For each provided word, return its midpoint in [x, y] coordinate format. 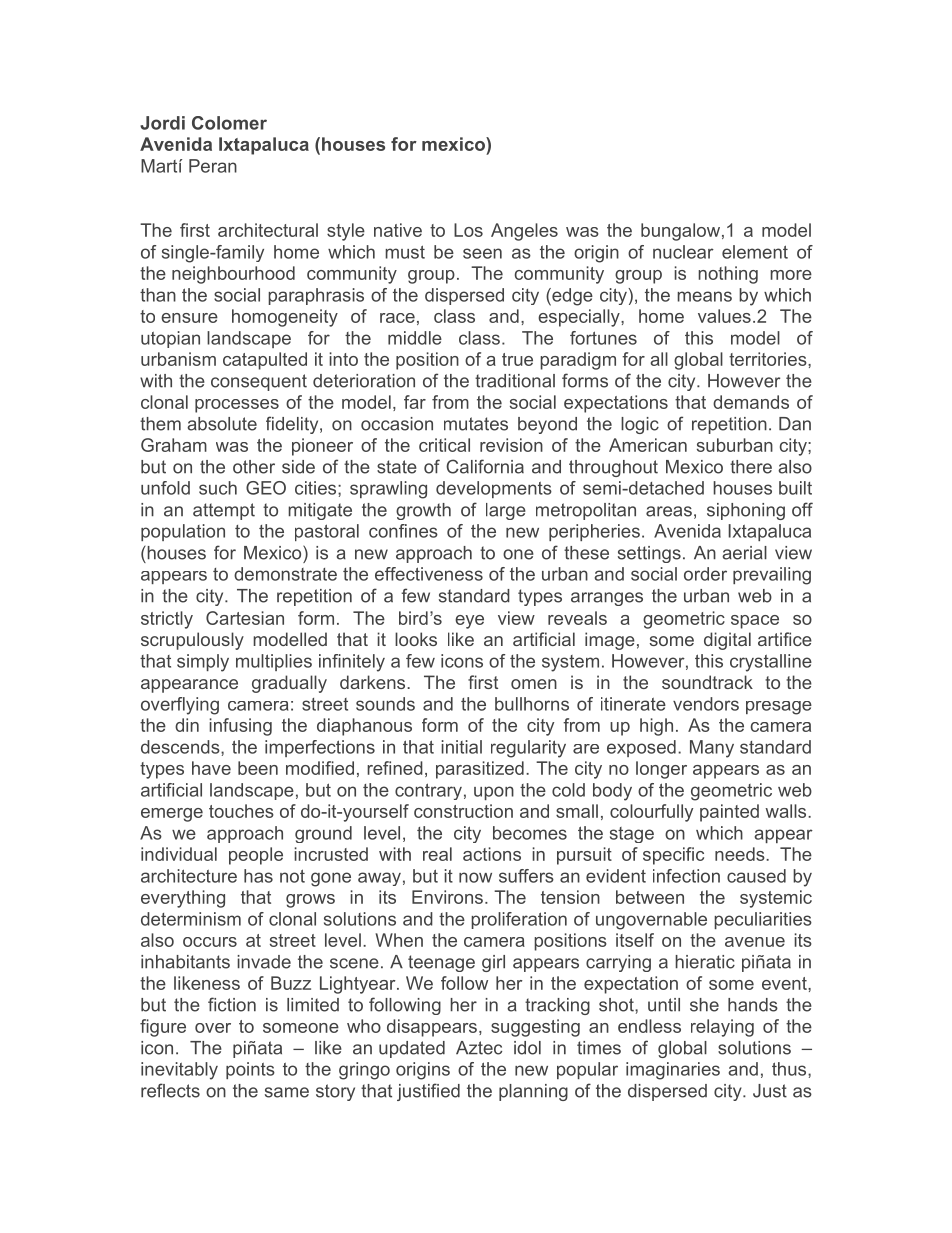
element [755, 252]
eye [469, 622]
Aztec [479, 1048]
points [250, 1070]
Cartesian [245, 618]
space [755, 622]
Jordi [162, 123]
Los [468, 230]
